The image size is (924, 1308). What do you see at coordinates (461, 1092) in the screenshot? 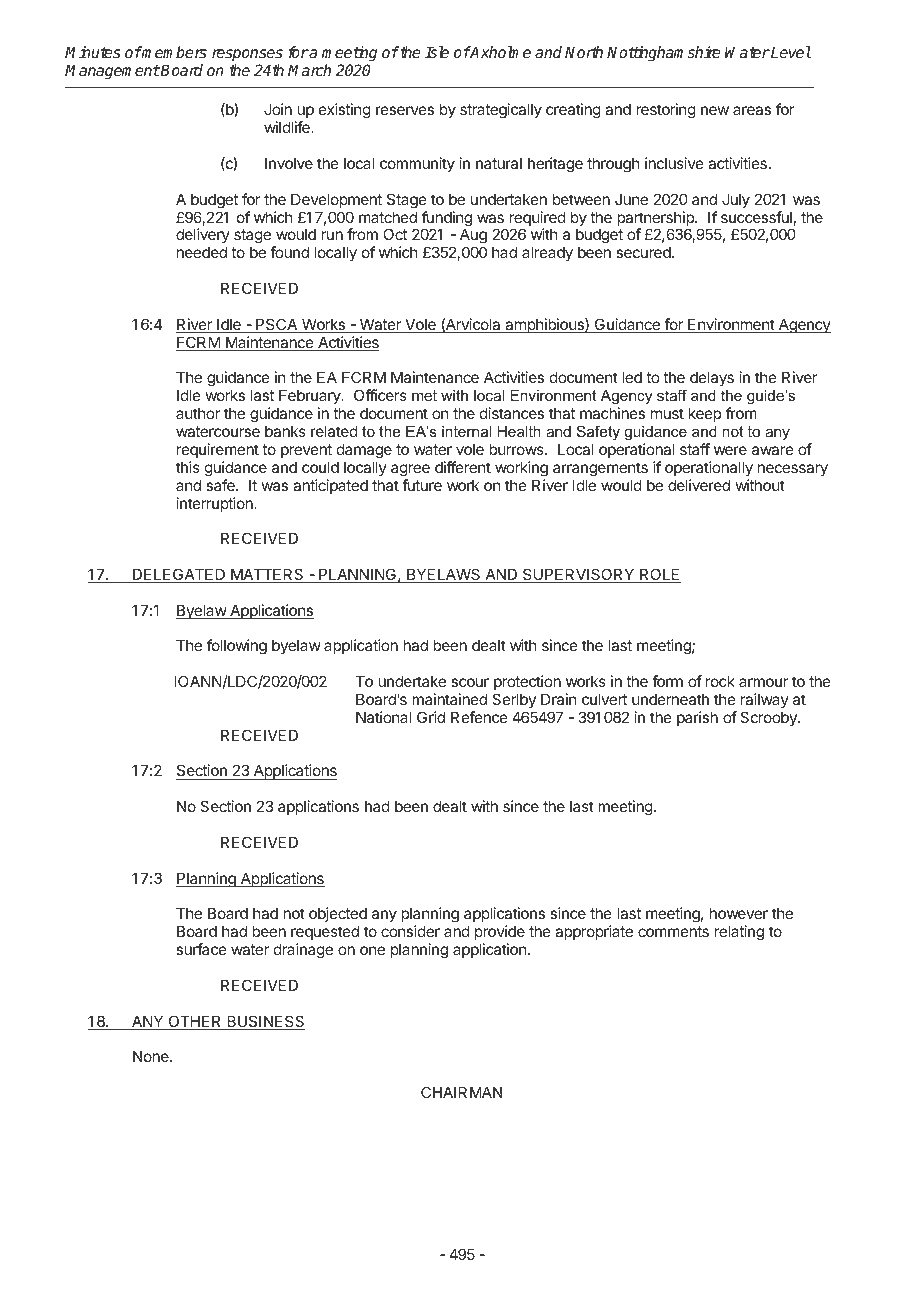
I see `CHAIRMAN` at bounding box center [461, 1092].
